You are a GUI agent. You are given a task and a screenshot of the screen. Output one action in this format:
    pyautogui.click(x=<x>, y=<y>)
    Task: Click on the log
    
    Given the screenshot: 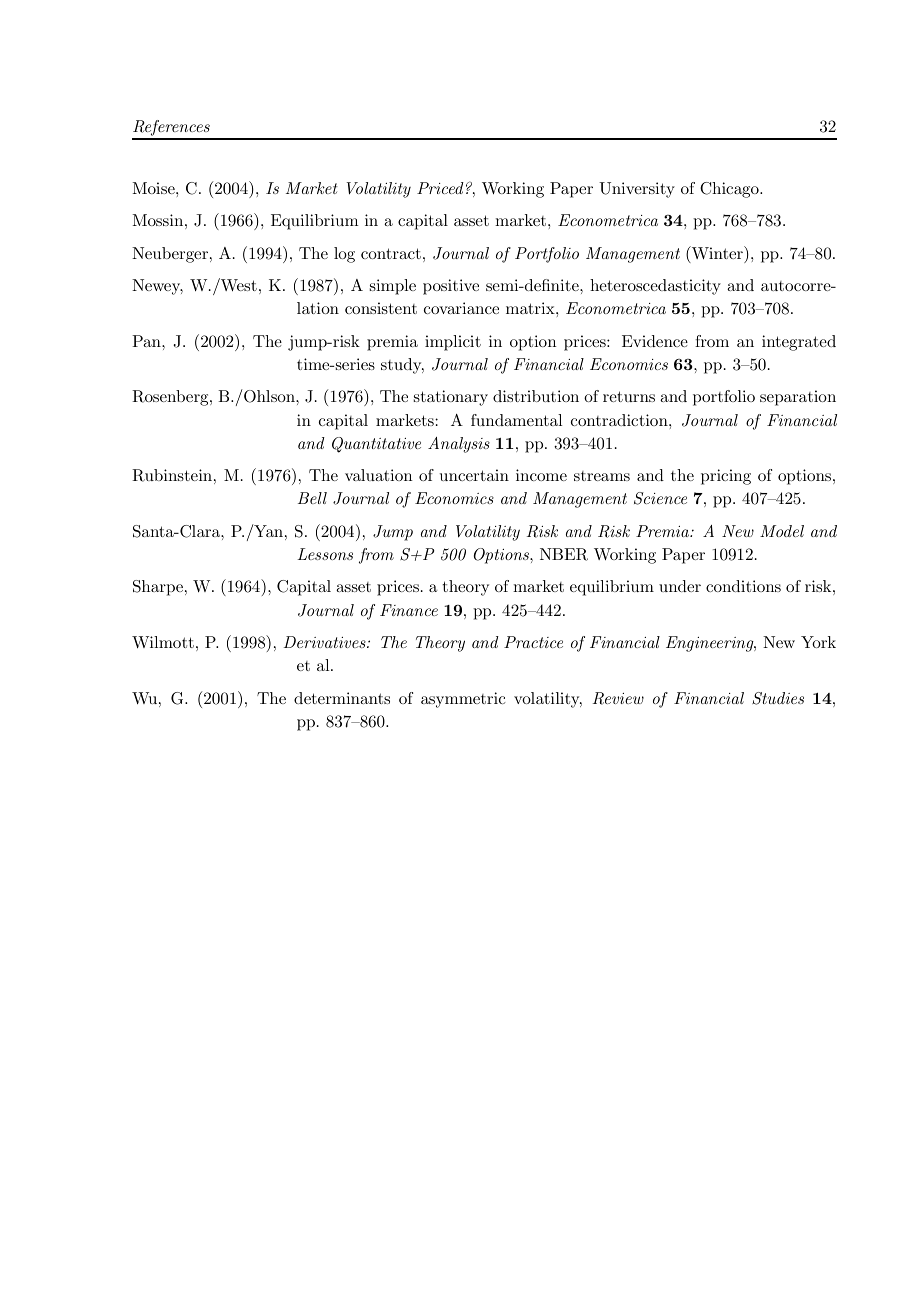 What is the action you would take?
    pyautogui.click(x=344, y=255)
